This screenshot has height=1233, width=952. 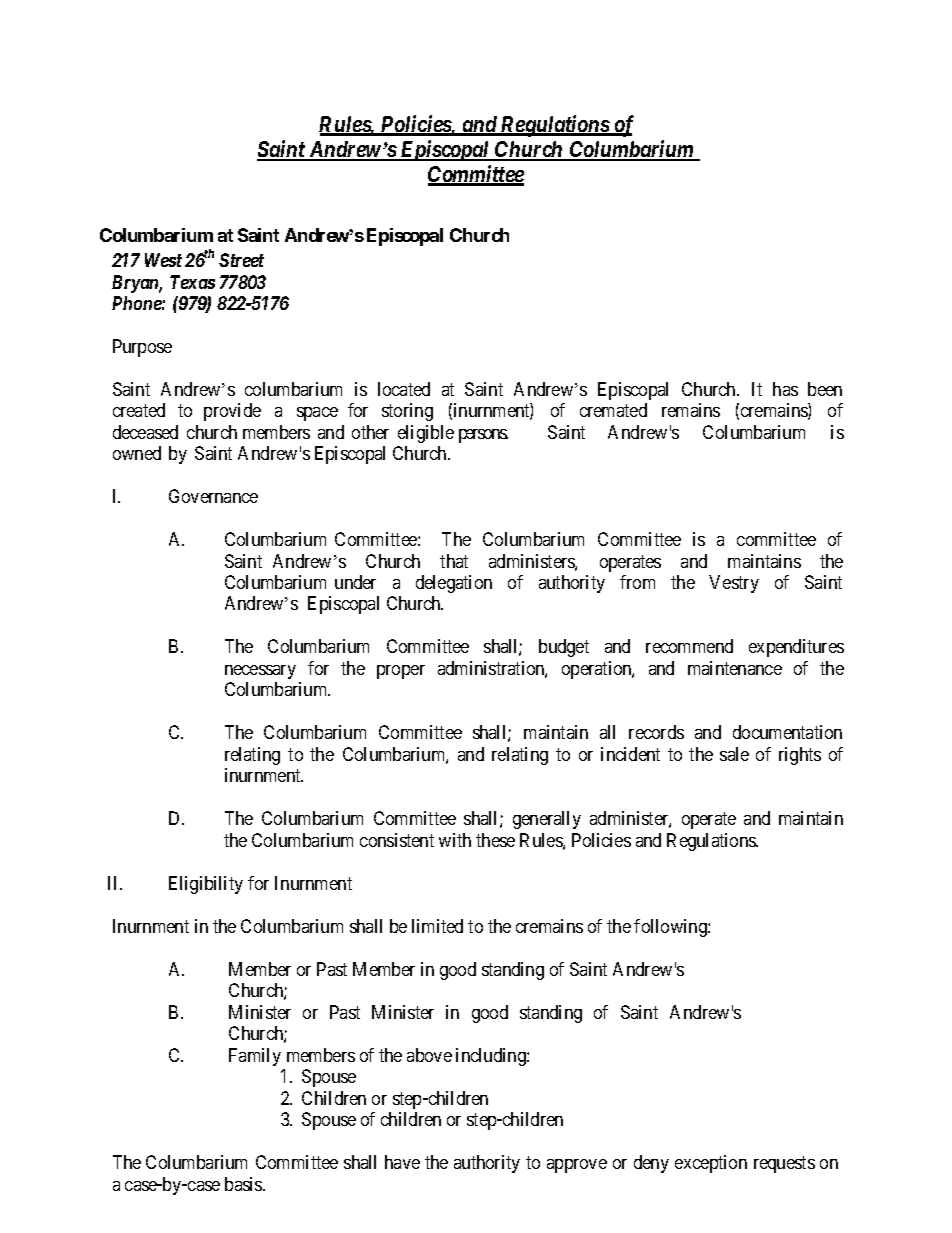 I want to click on been, so click(x=825, y=389).
